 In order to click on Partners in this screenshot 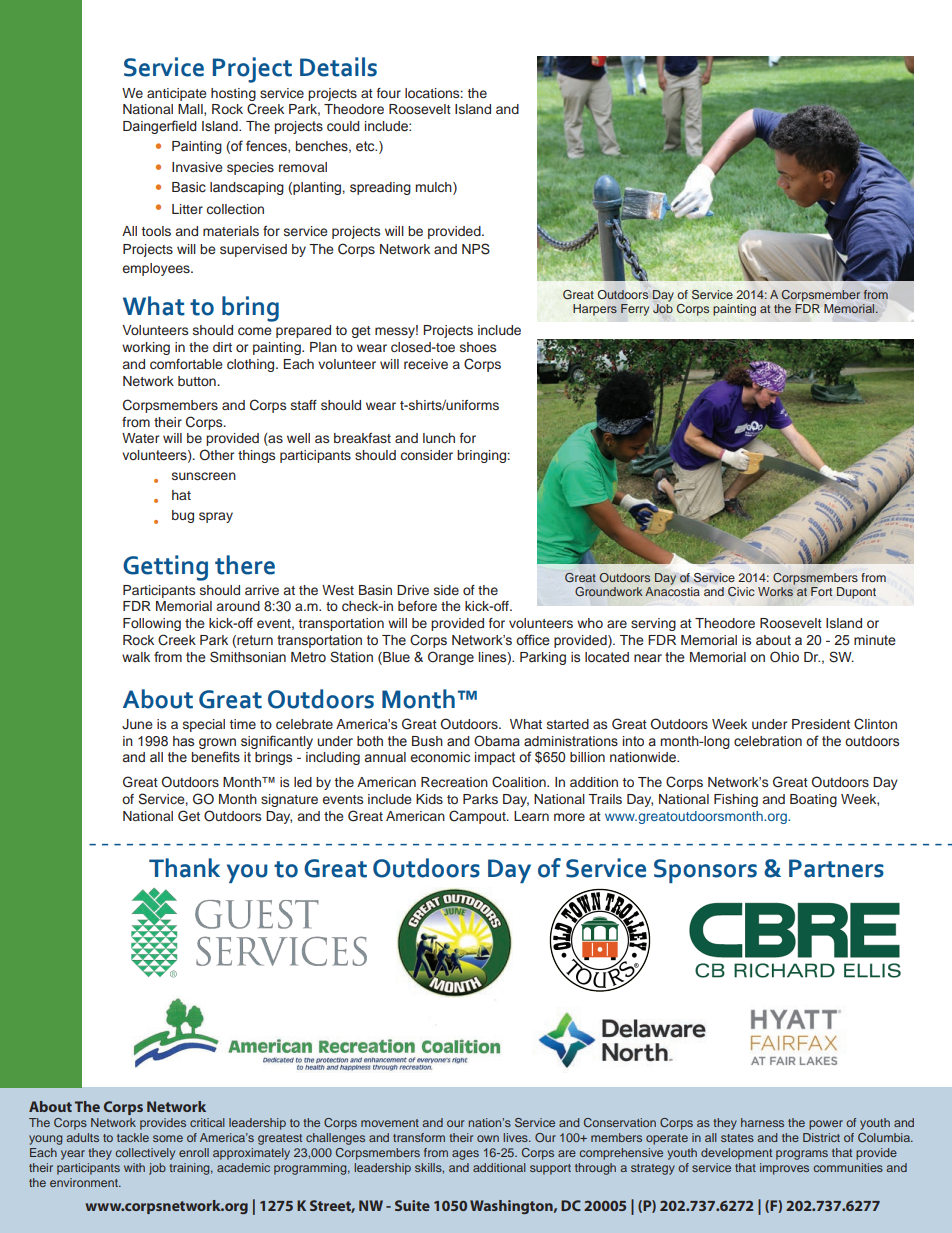, I will do `click(836, 868)`.
